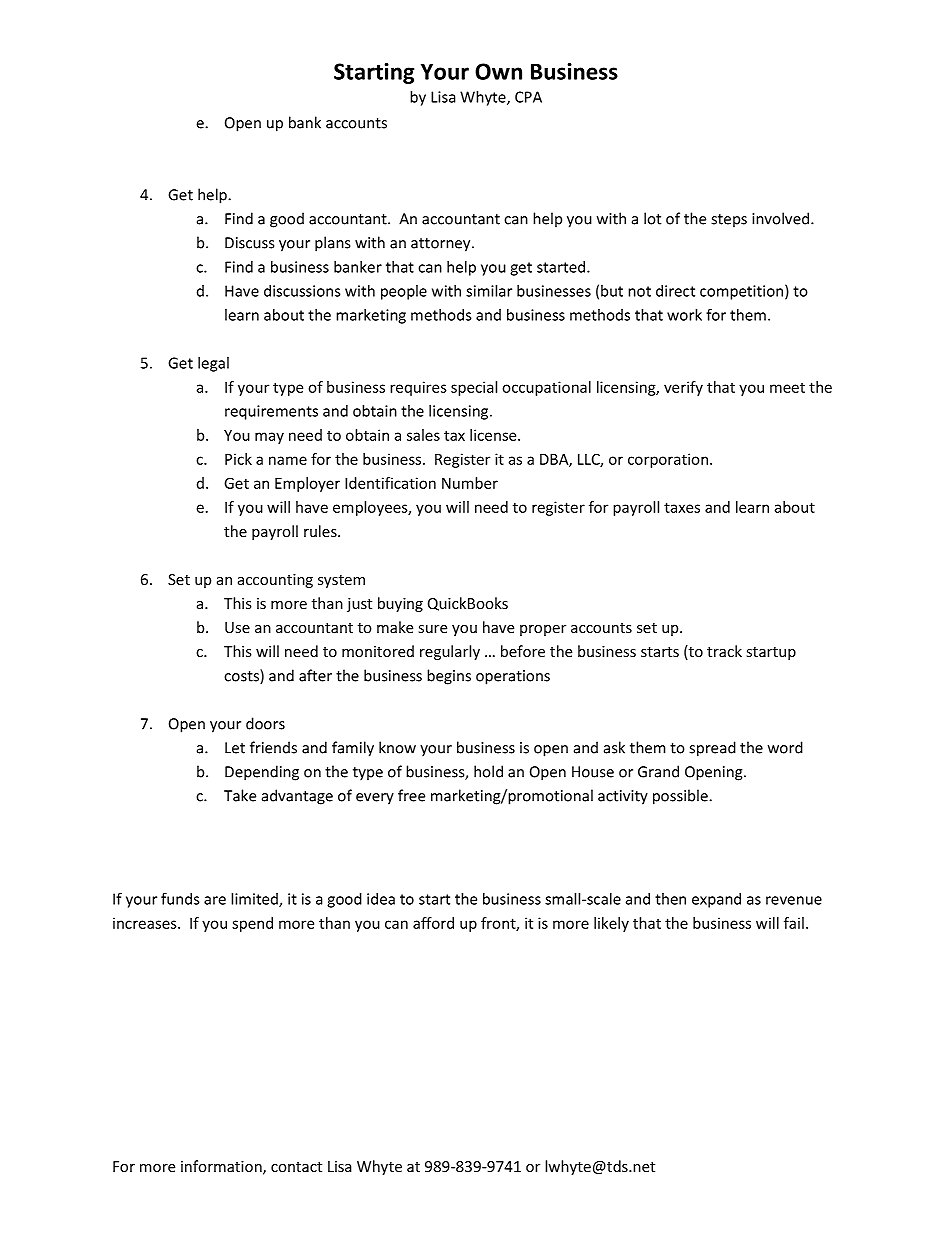  Describe the element at coordinates (729, 221) in the image. I see `steps` at that location.
